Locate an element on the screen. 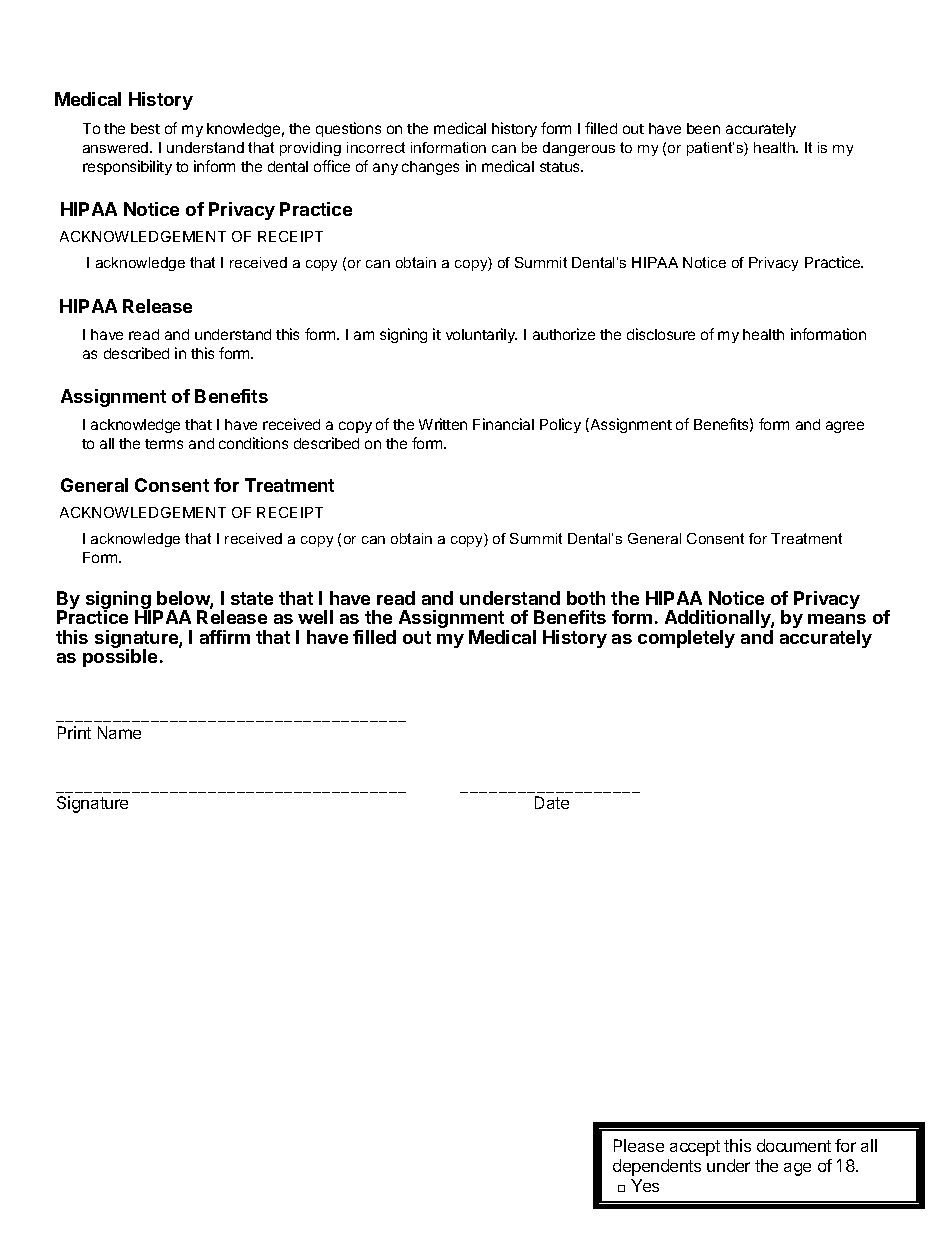 Image resolution: width=952 pixels, height=1233 pixels. completely is located at coordinates (686, 639).
